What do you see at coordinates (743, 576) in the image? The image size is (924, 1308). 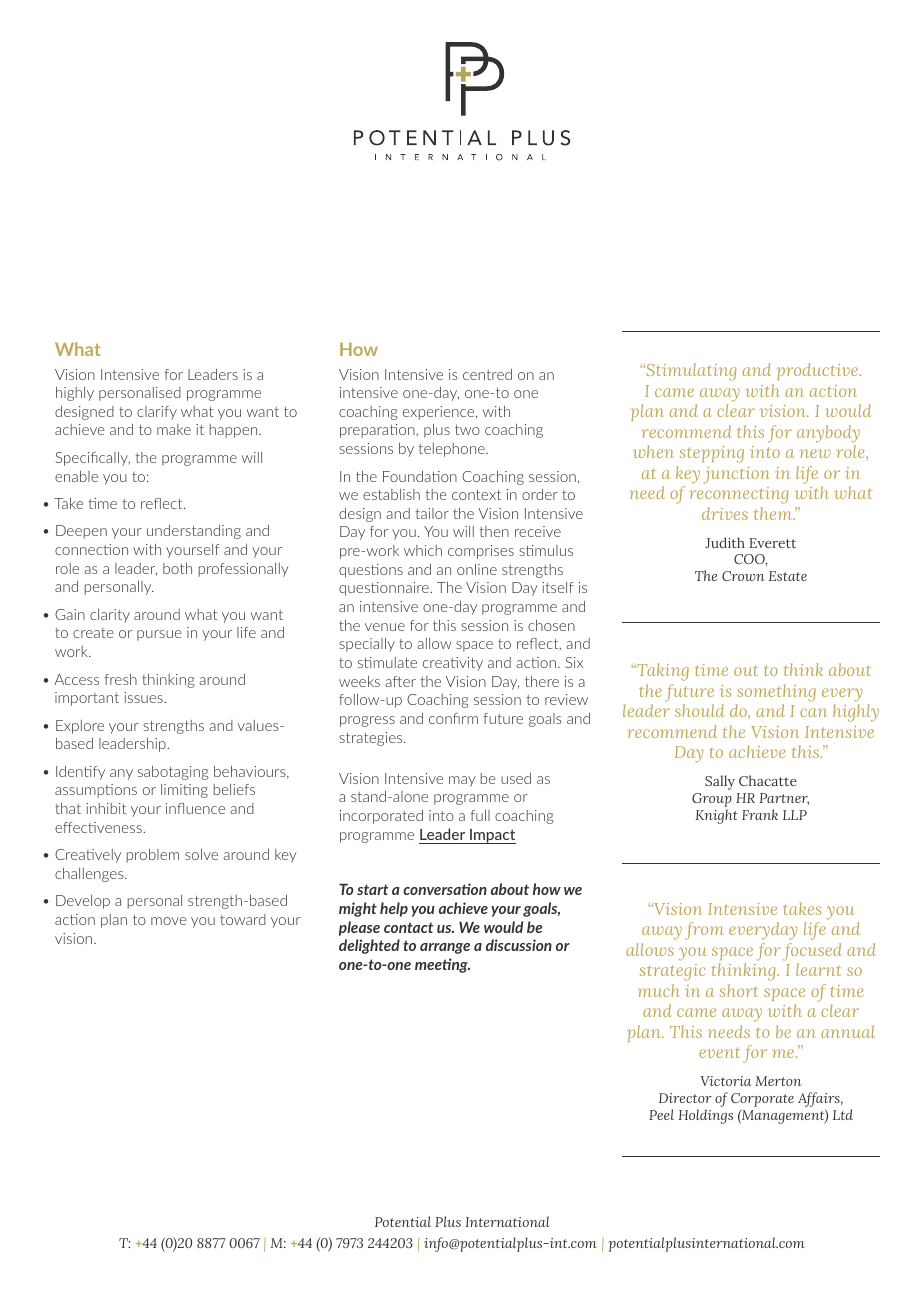 I see `Crown` at bounding box center [743, 576].
